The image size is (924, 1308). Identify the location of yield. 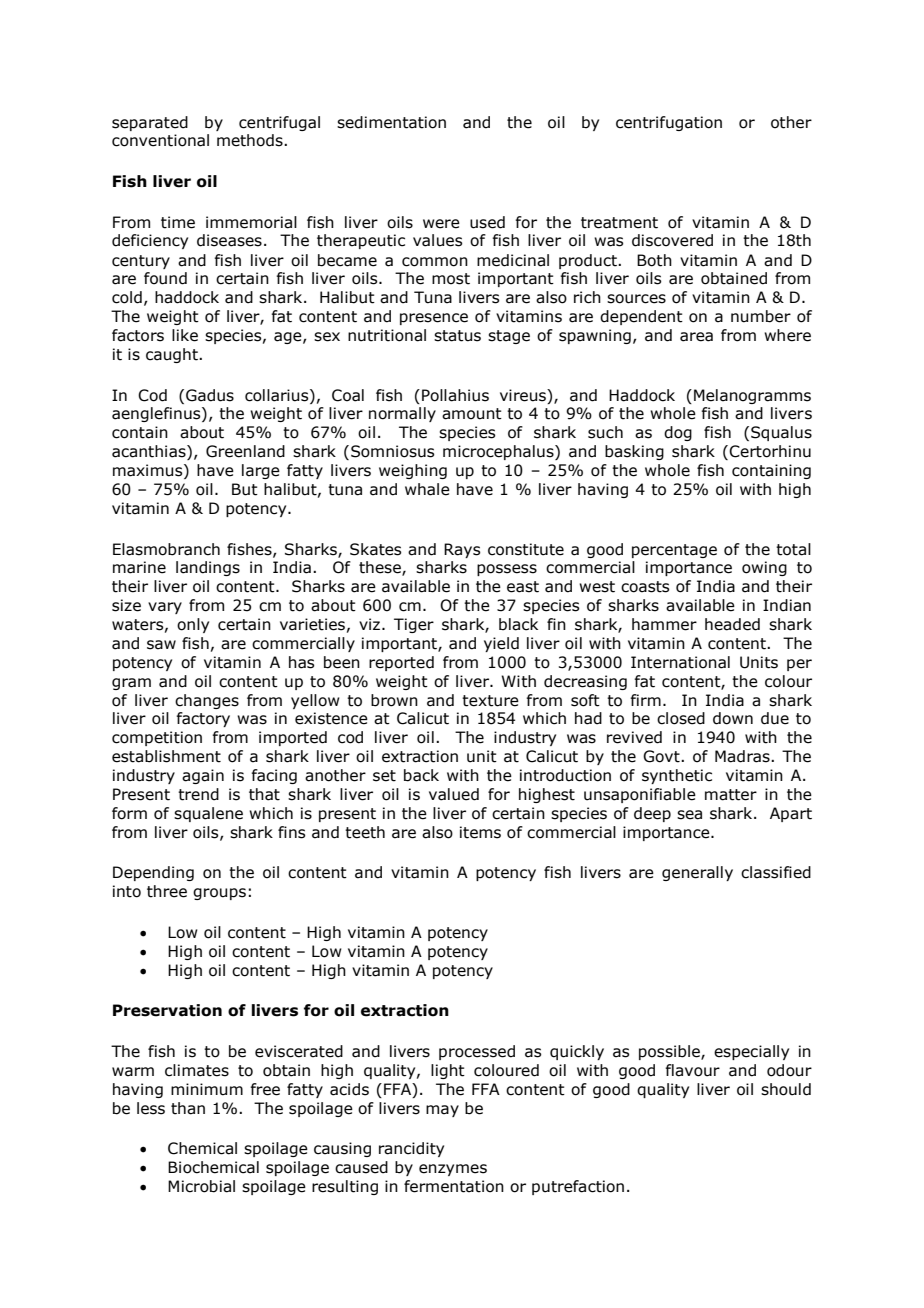
(501, 644).
